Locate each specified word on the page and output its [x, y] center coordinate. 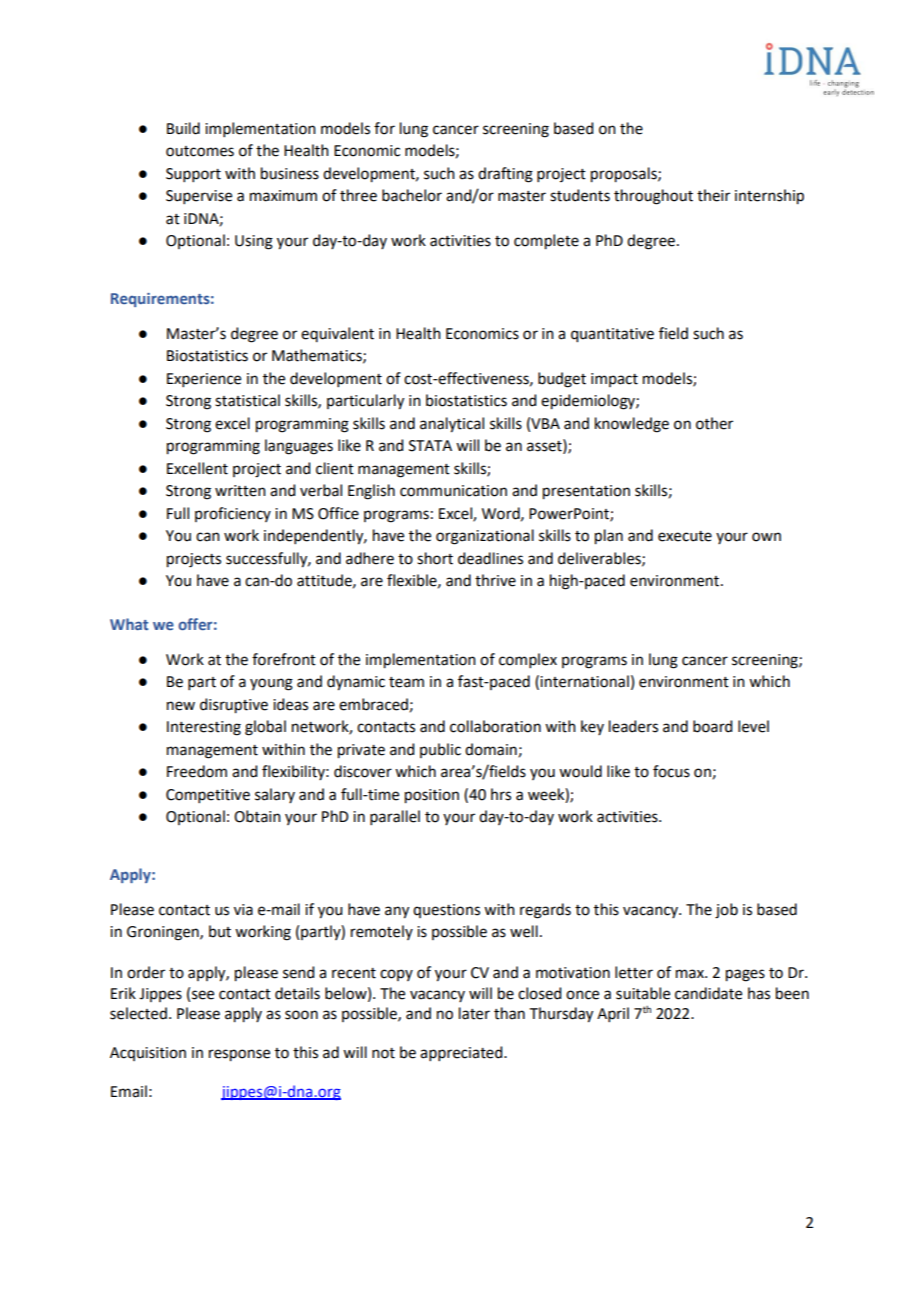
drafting [505, 175]
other [714, 423]
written [240, 491]
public [440, 750]
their [713, 195]
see [203, 995]
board [712, 726]
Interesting [204, 728]
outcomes [200, 151]
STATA [430, 446]
